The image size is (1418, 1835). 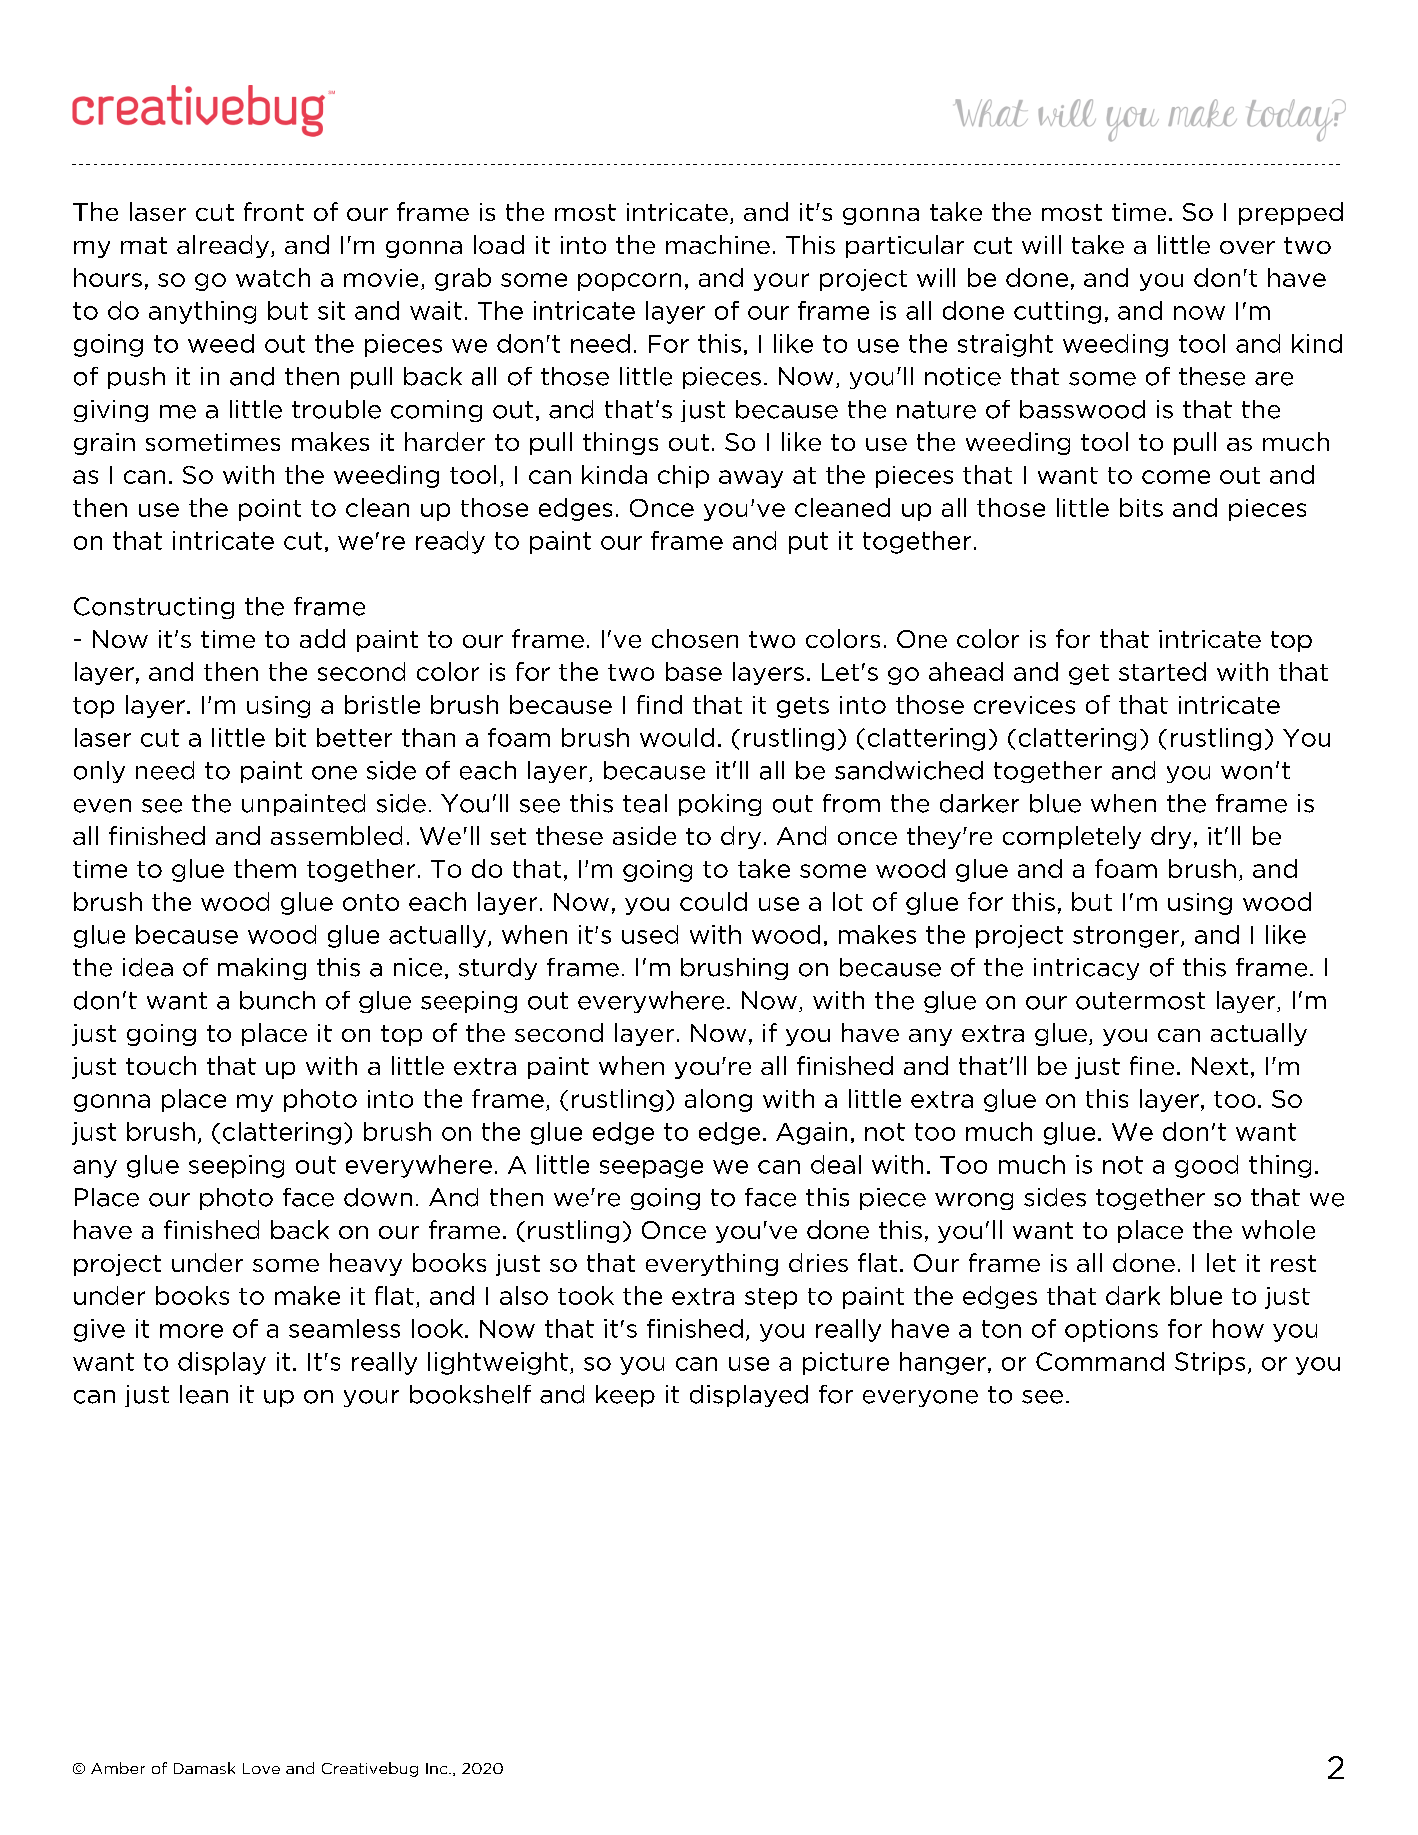 What do you see at coordinates (1247, 247) in the page?
I see `over` at bounding box center [1247, 247].
